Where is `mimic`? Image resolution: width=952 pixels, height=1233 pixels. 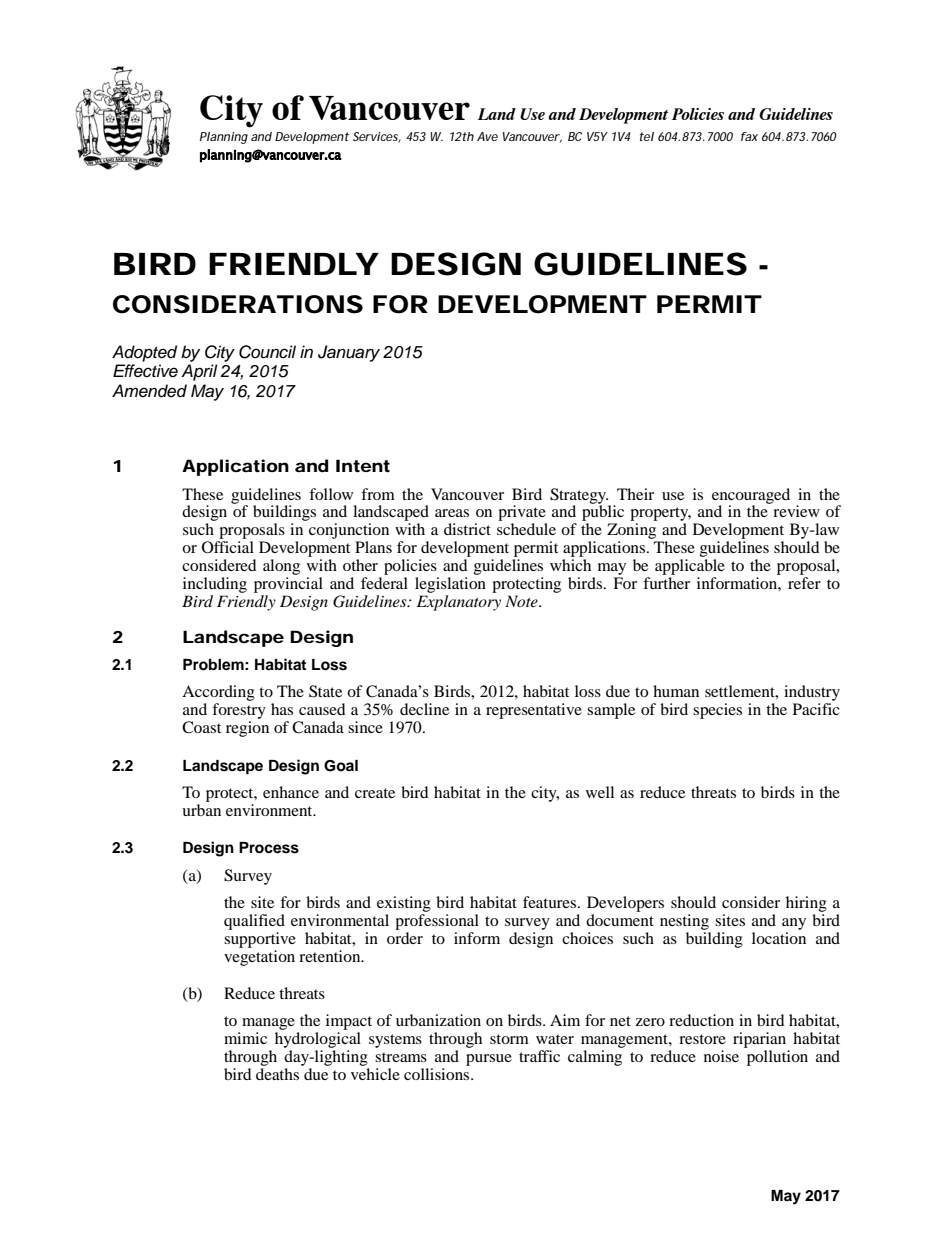 mimic is located at coordinates (245, 1038).
